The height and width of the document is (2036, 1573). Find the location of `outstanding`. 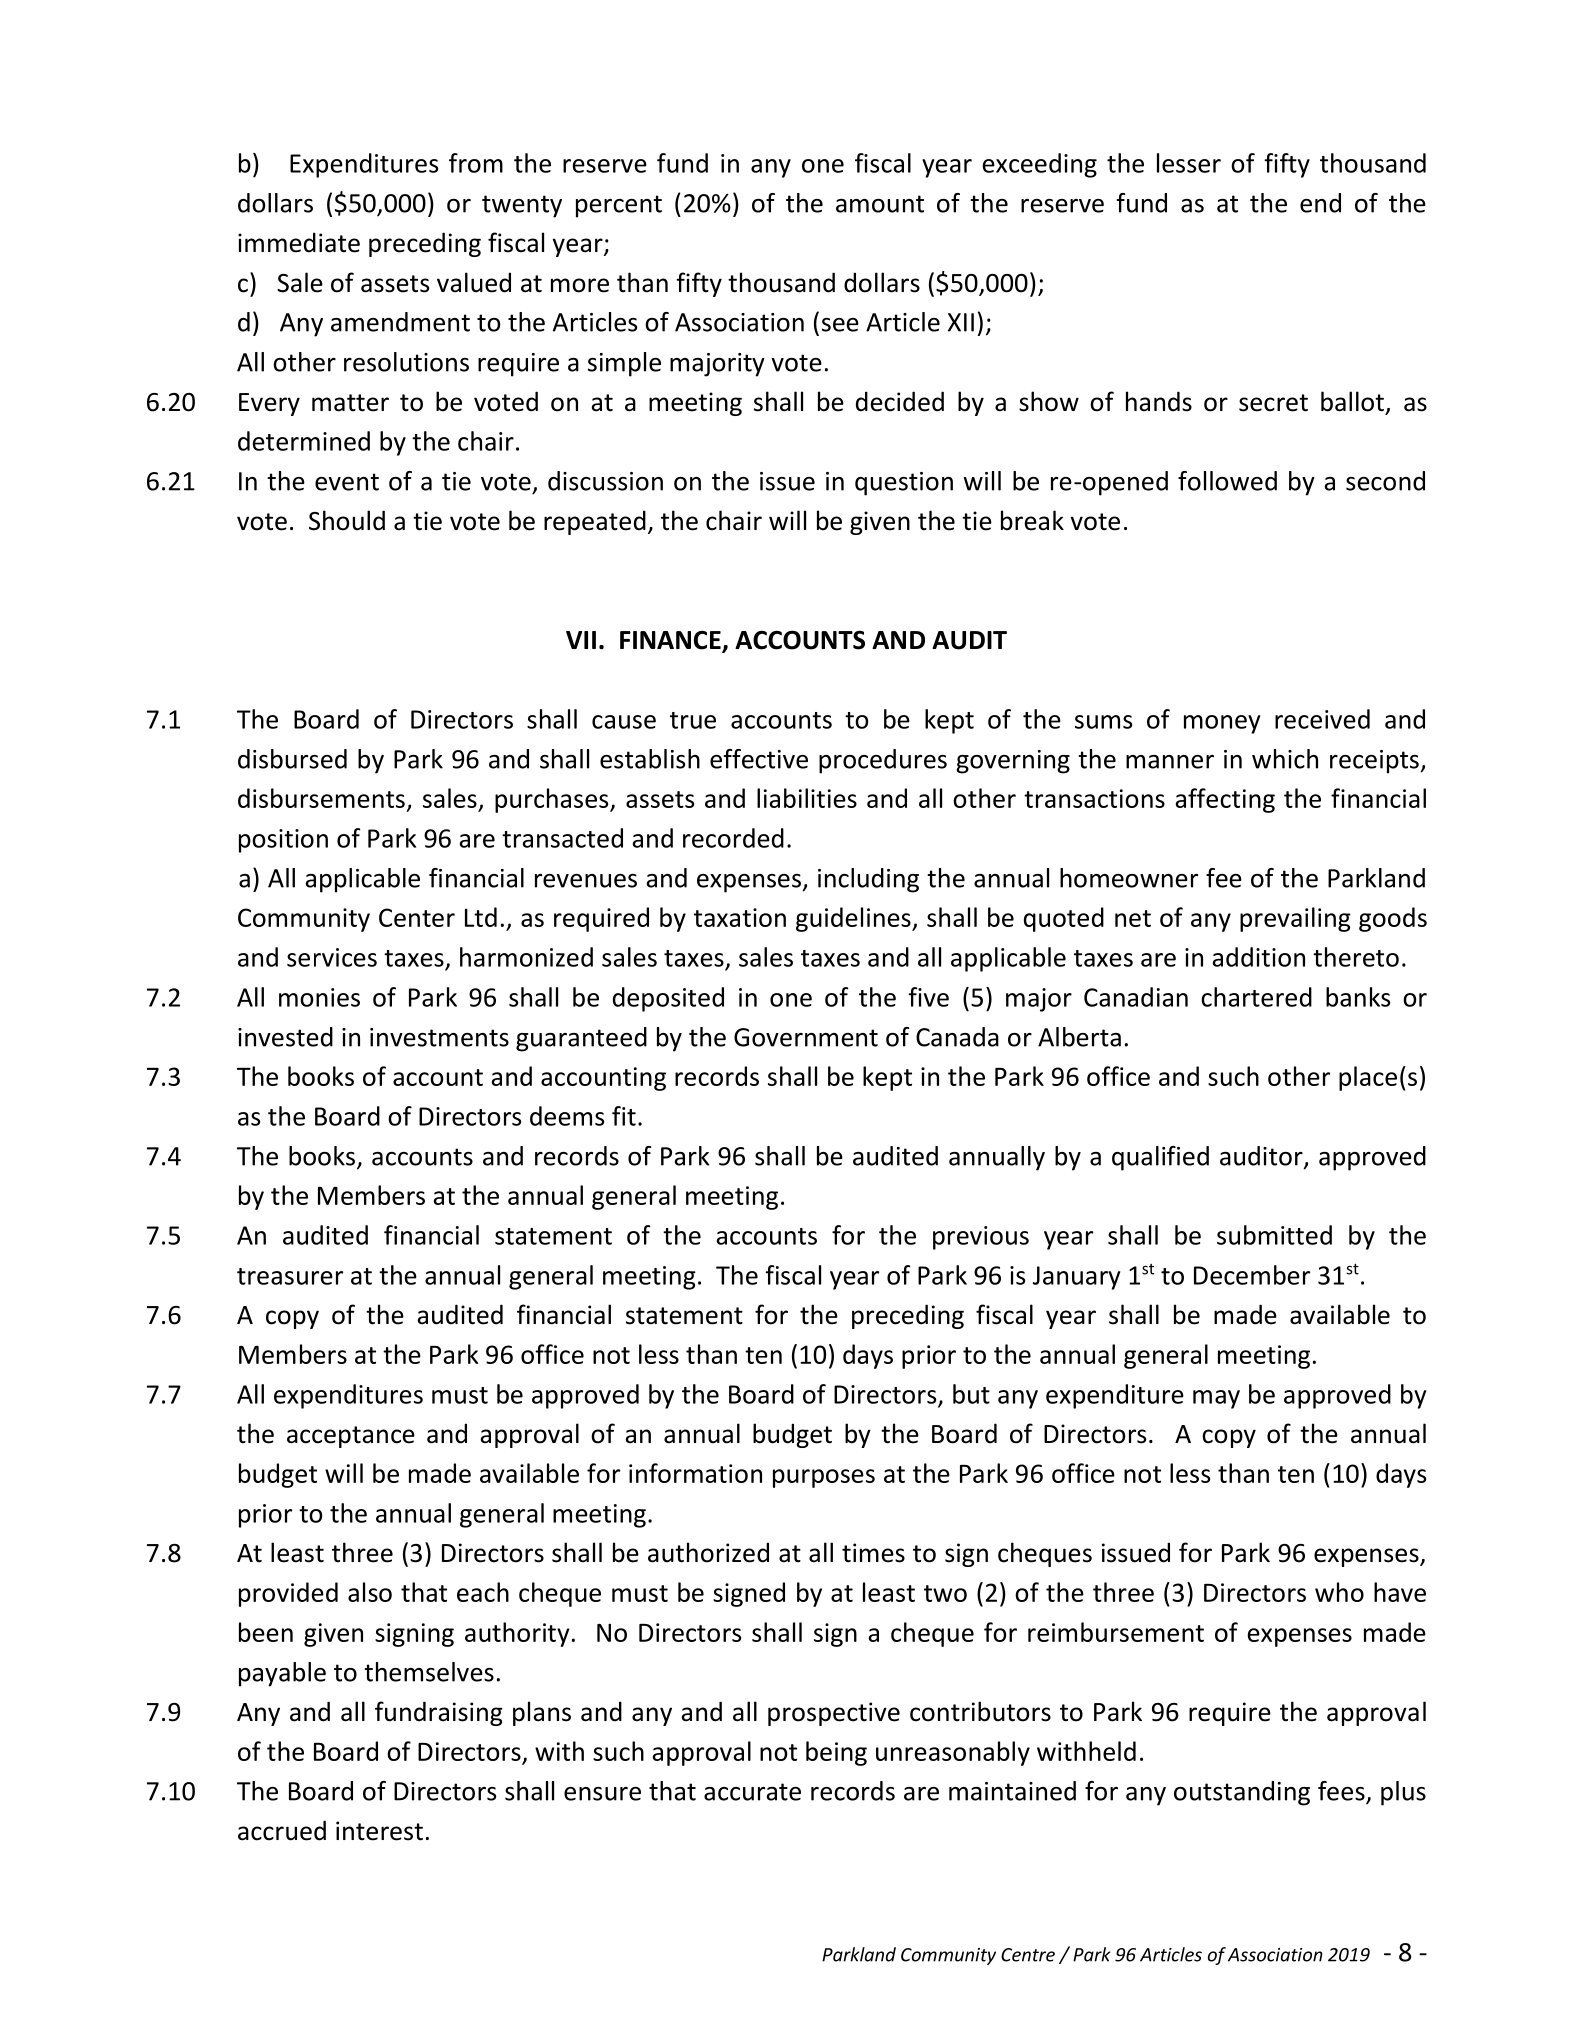

outstanding is located at coordinates (1242, 1793).
